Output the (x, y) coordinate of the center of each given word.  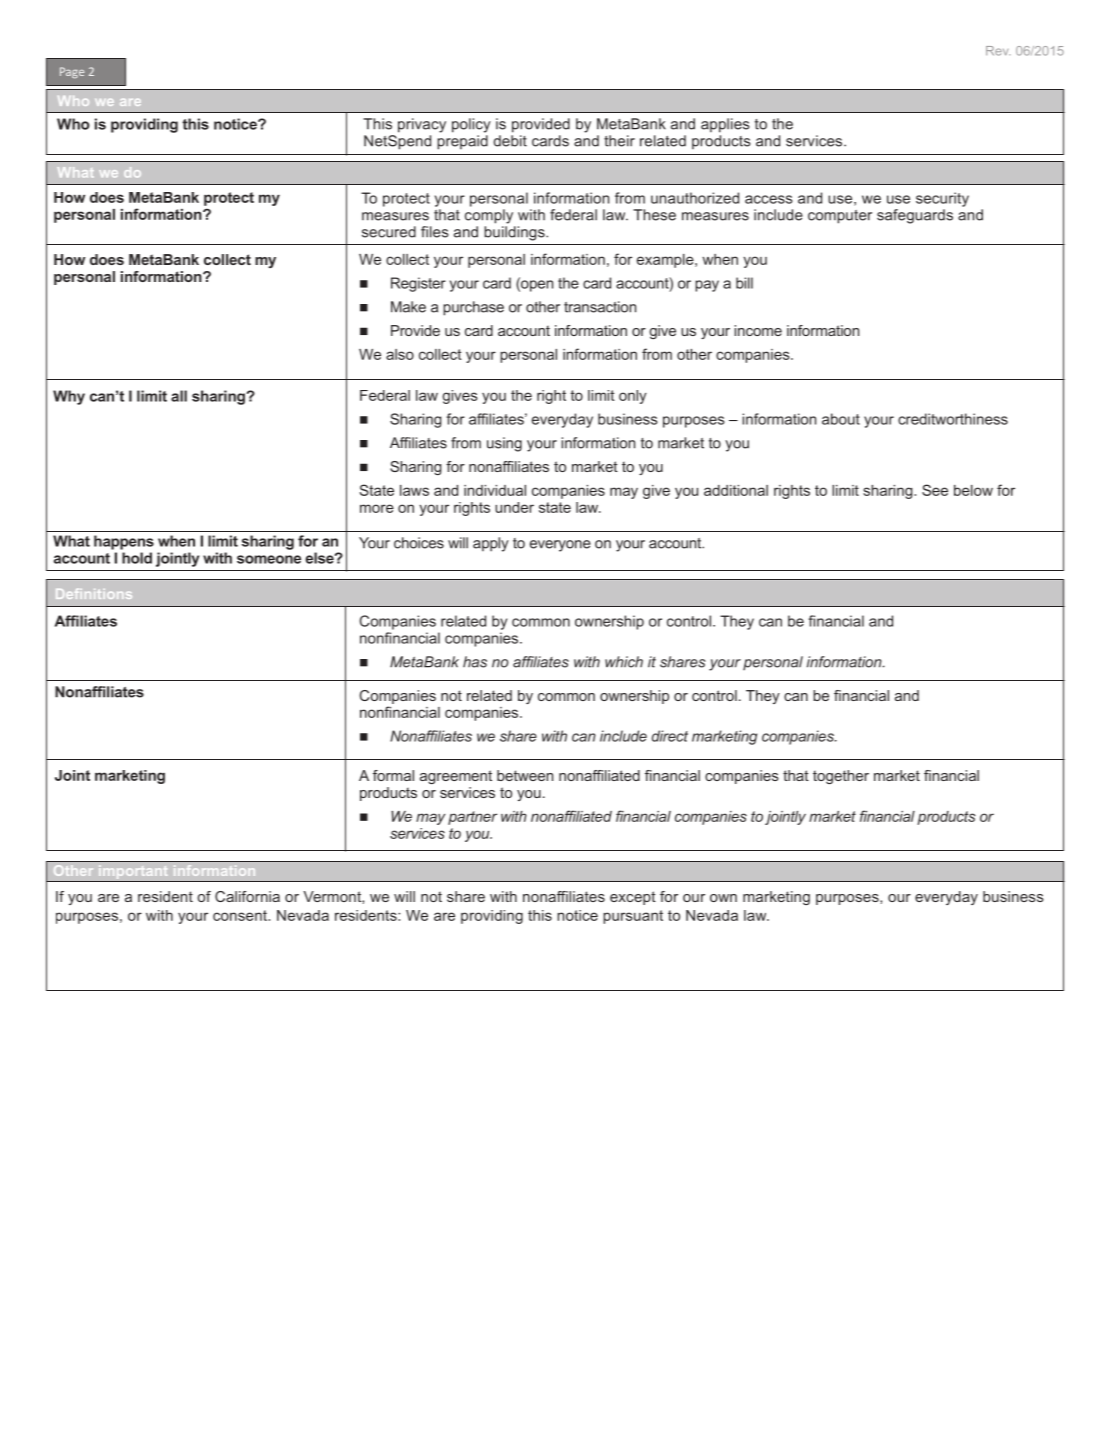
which (624, 662)
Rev (998, 51)
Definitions (94, 594)
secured (389, 232)
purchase (473, 308)
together (841, 777)
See (935, 490)
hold (137, 558)
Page (72, 72)
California (247, 896)
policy (471, 125)
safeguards (915, 216)
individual (495, 490)
